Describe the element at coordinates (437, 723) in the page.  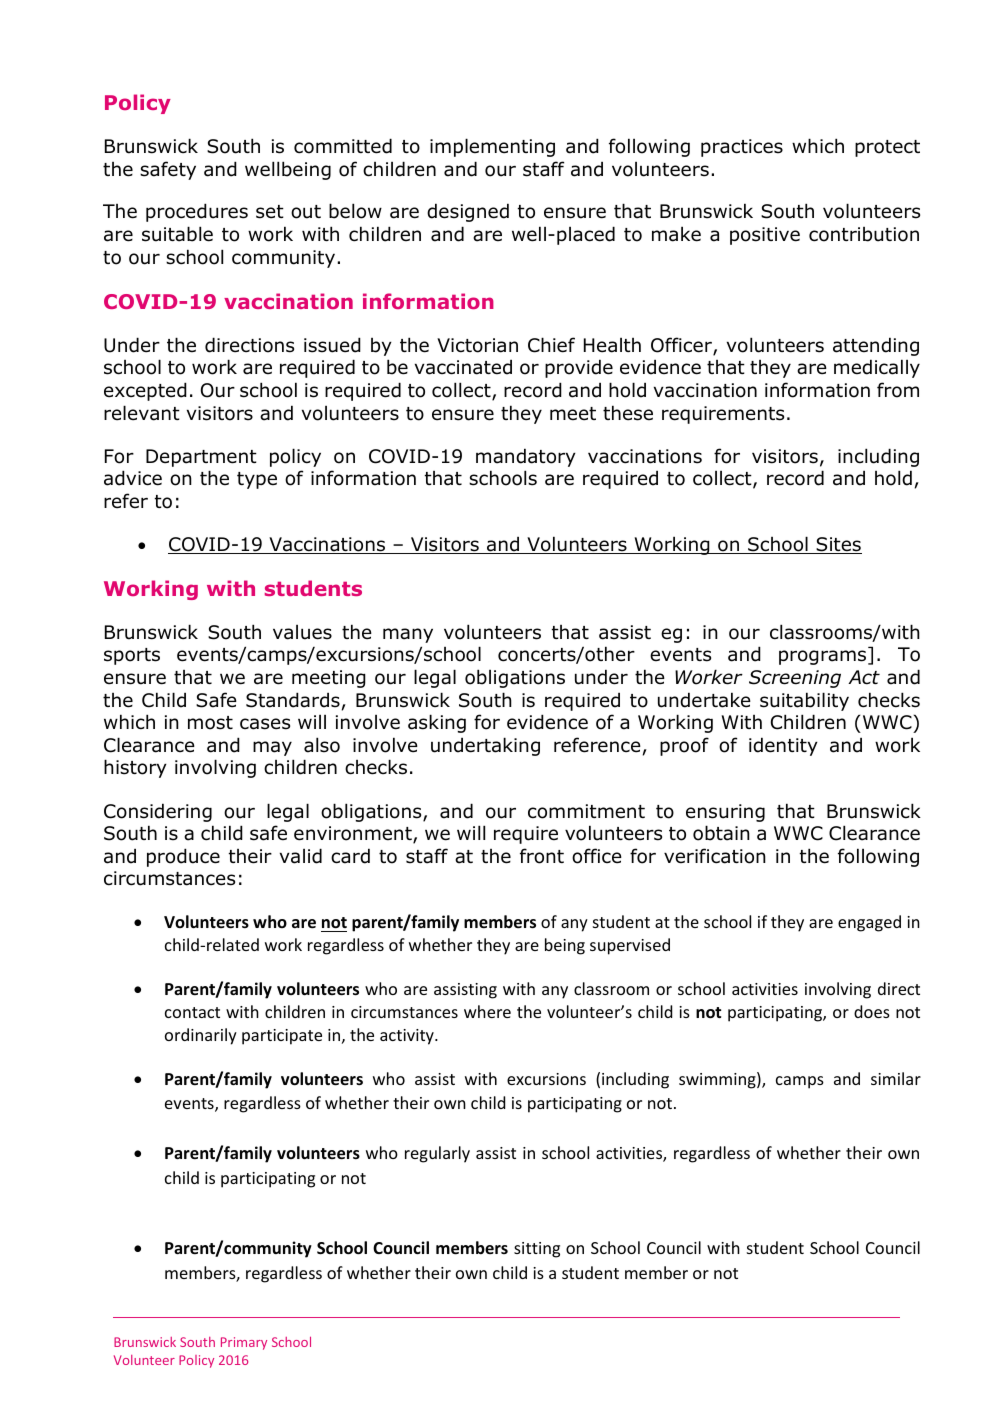
I see `asking` at that location.
